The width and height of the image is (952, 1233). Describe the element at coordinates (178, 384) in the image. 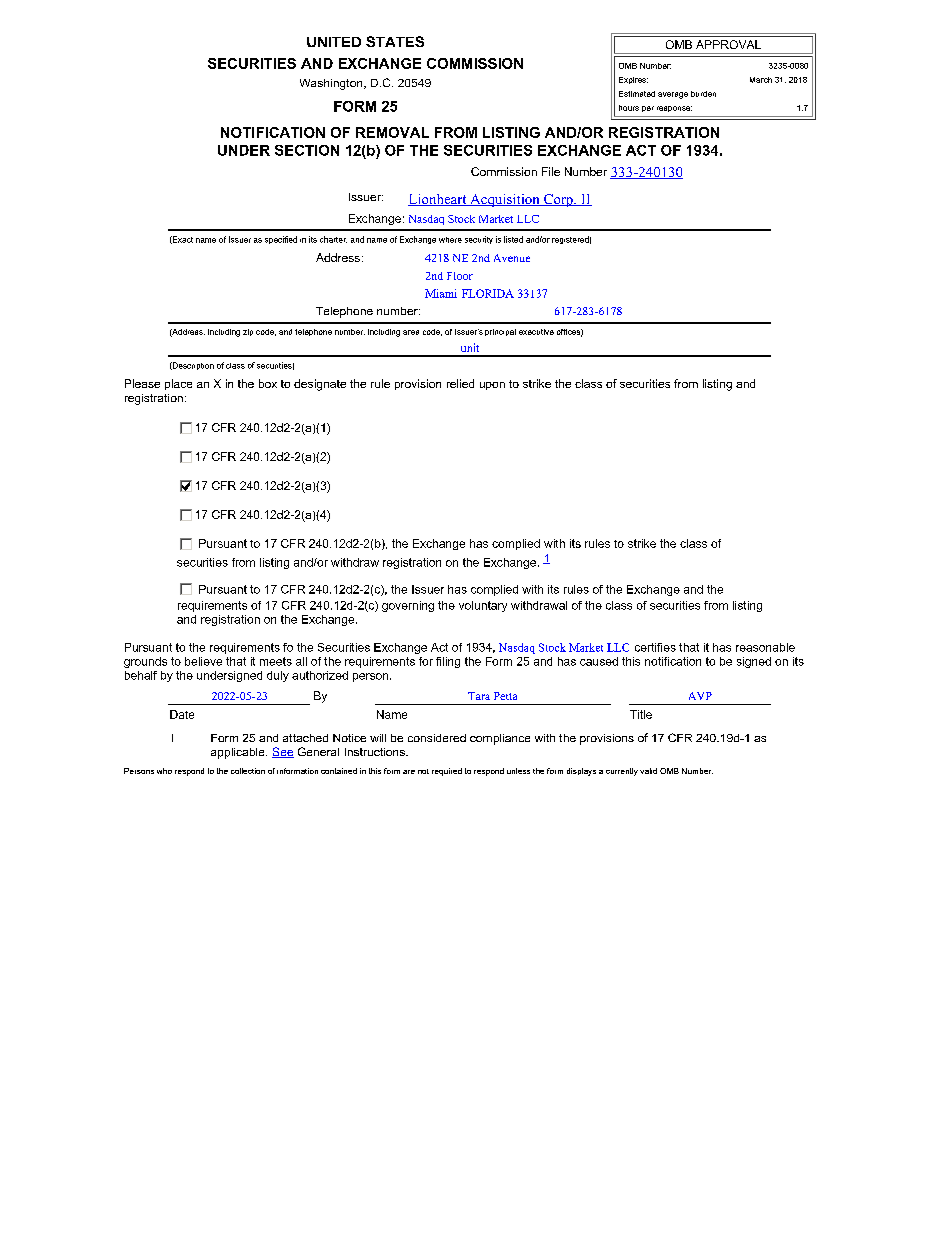

I see `place` at that location.
